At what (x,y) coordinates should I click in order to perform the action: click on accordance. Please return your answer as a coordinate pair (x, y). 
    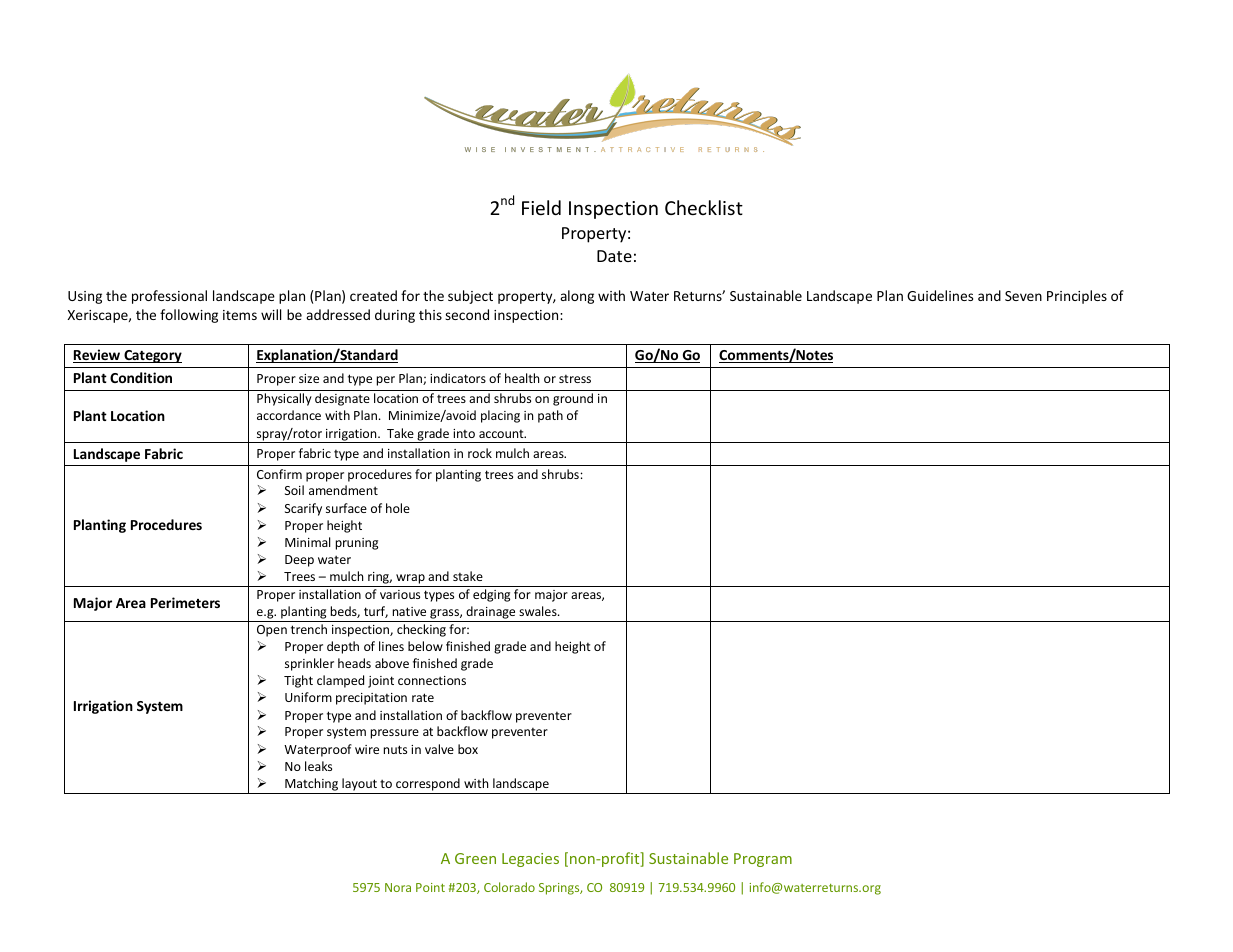
    Looking at the image, I should click on (289, 415).
